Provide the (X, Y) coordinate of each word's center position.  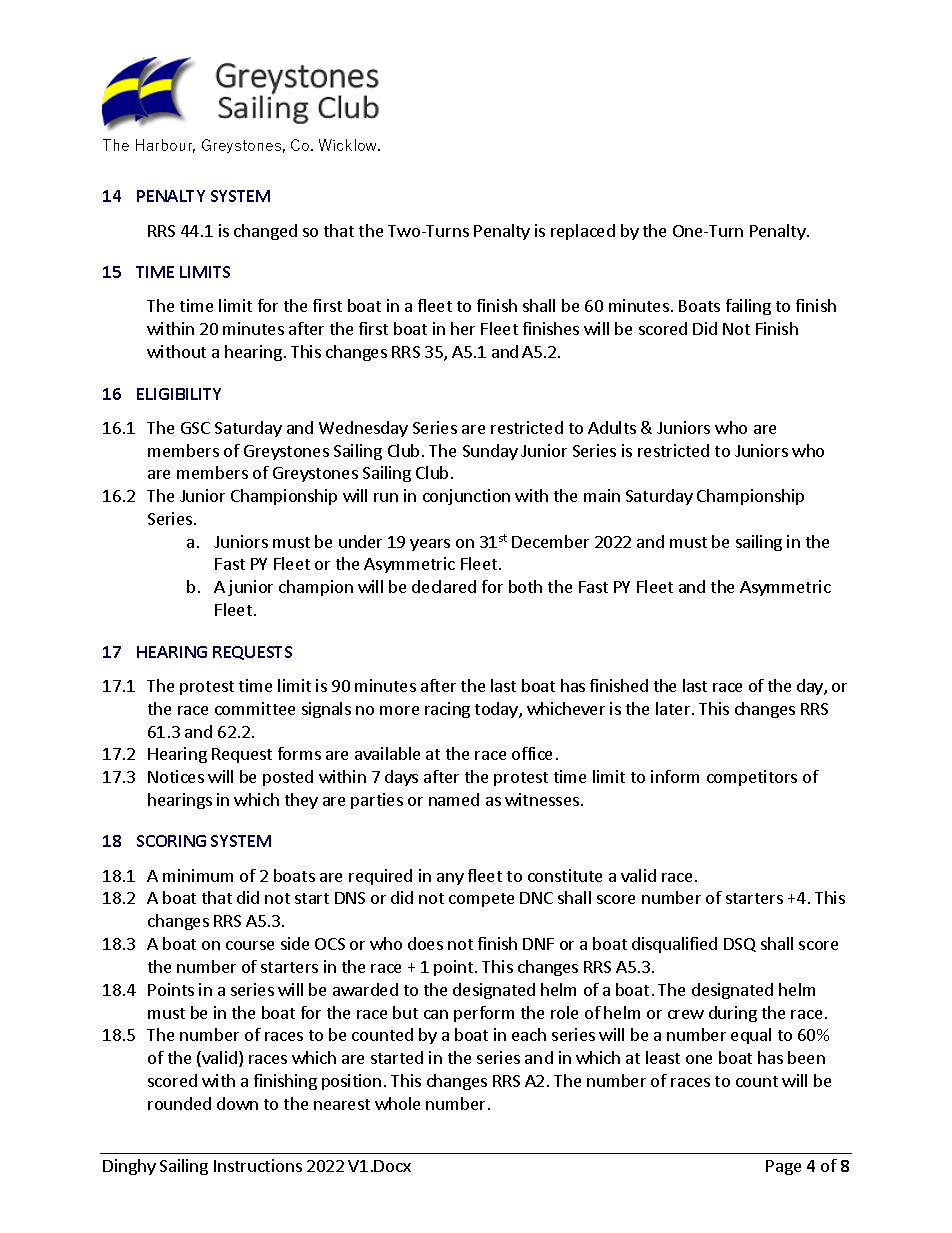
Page (783, 1167)
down (237, 1103)
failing (748, 307)
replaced (583, 232)
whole (397, 1103)
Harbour (165, 146)
